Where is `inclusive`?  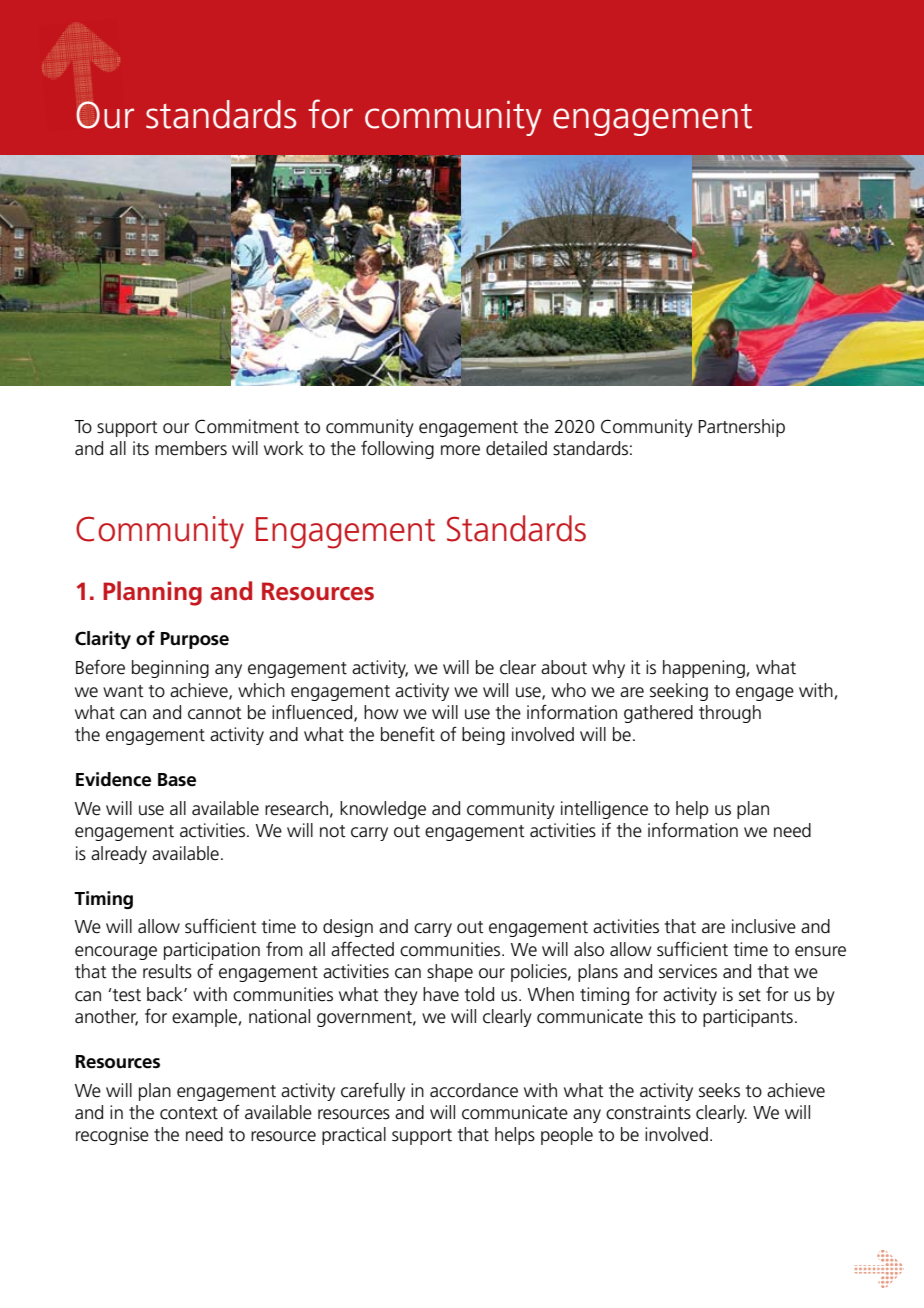 inclusive is located at coordinates (764, 926).
